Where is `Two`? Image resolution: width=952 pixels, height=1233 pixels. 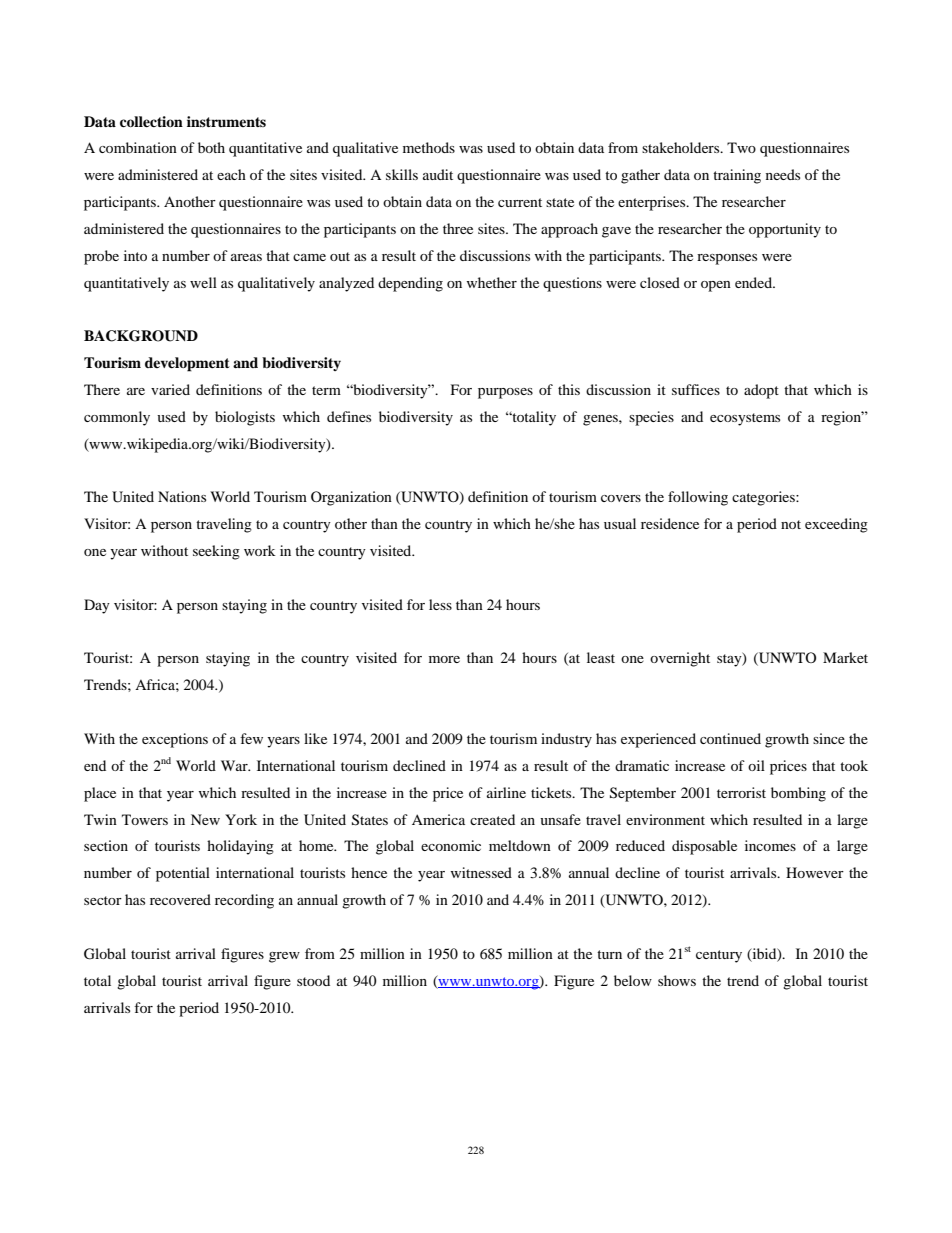 Two is located at coordinates (741, 147).
